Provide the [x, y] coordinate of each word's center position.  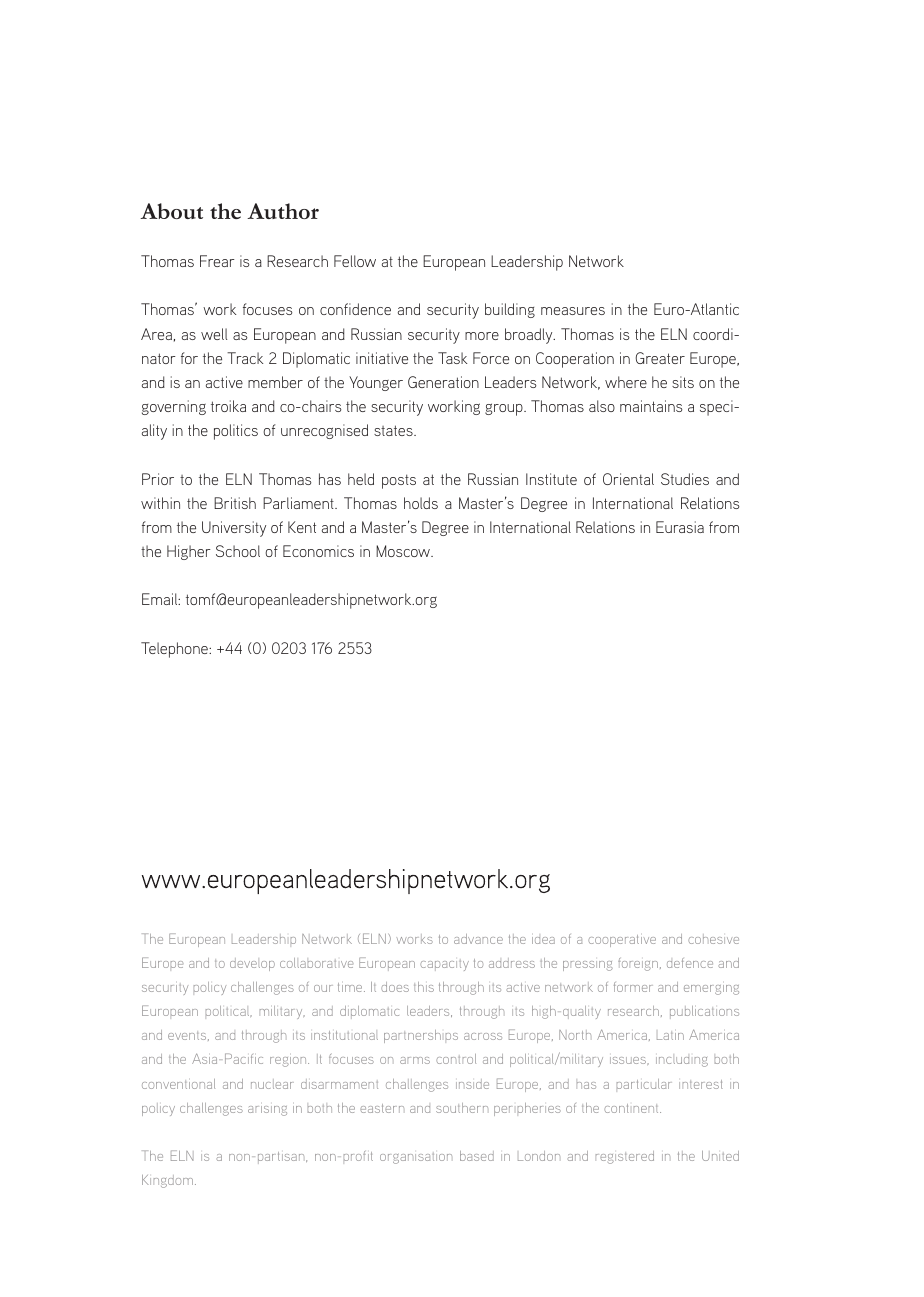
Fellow [355, 261]
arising [267, 1111]
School [238, 551]
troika [228, 406]
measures [573, 311]
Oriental [628, 479]
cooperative [622, 941]
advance [478, 939]
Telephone [175, 650]
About [171, 211]
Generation [443, 382]
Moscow [404, 551]
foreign [638, 964]
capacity [444, 965]
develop [252, 964]
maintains [651, 406]
